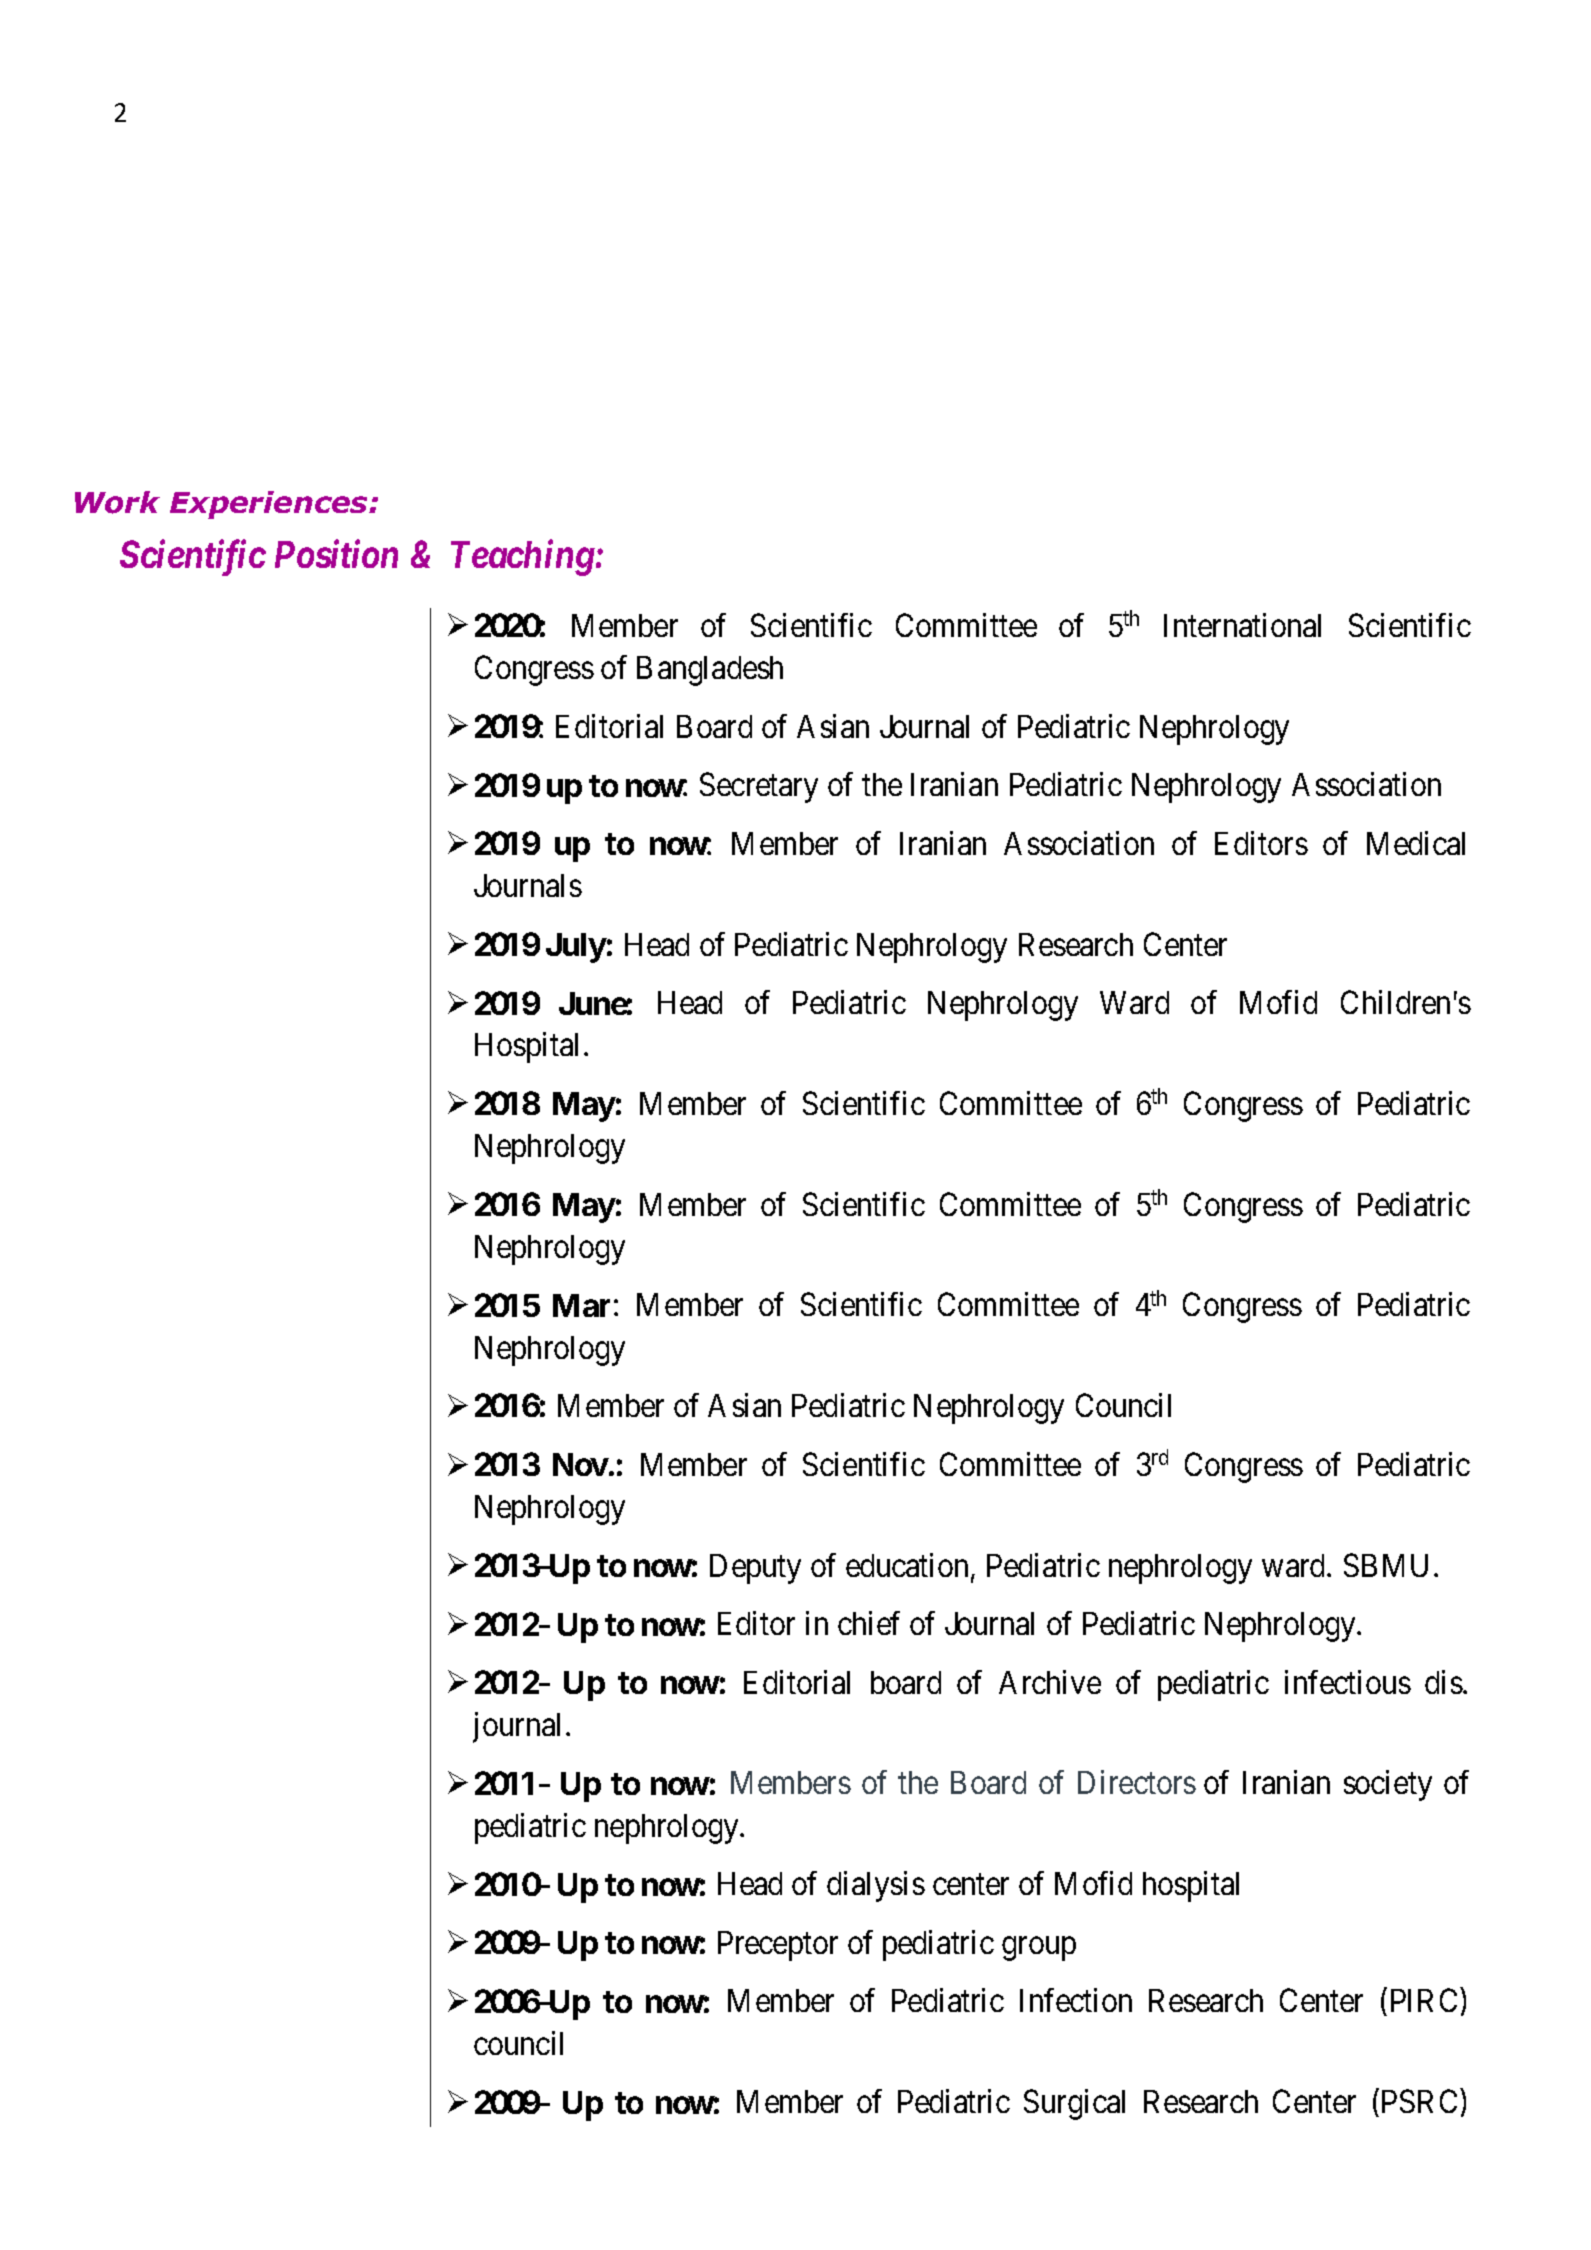 The width and height of the screenshot is (1591, 2250). Describe the element at coordinates (1242, 625) in the screenshot. I see `International` at that location.
